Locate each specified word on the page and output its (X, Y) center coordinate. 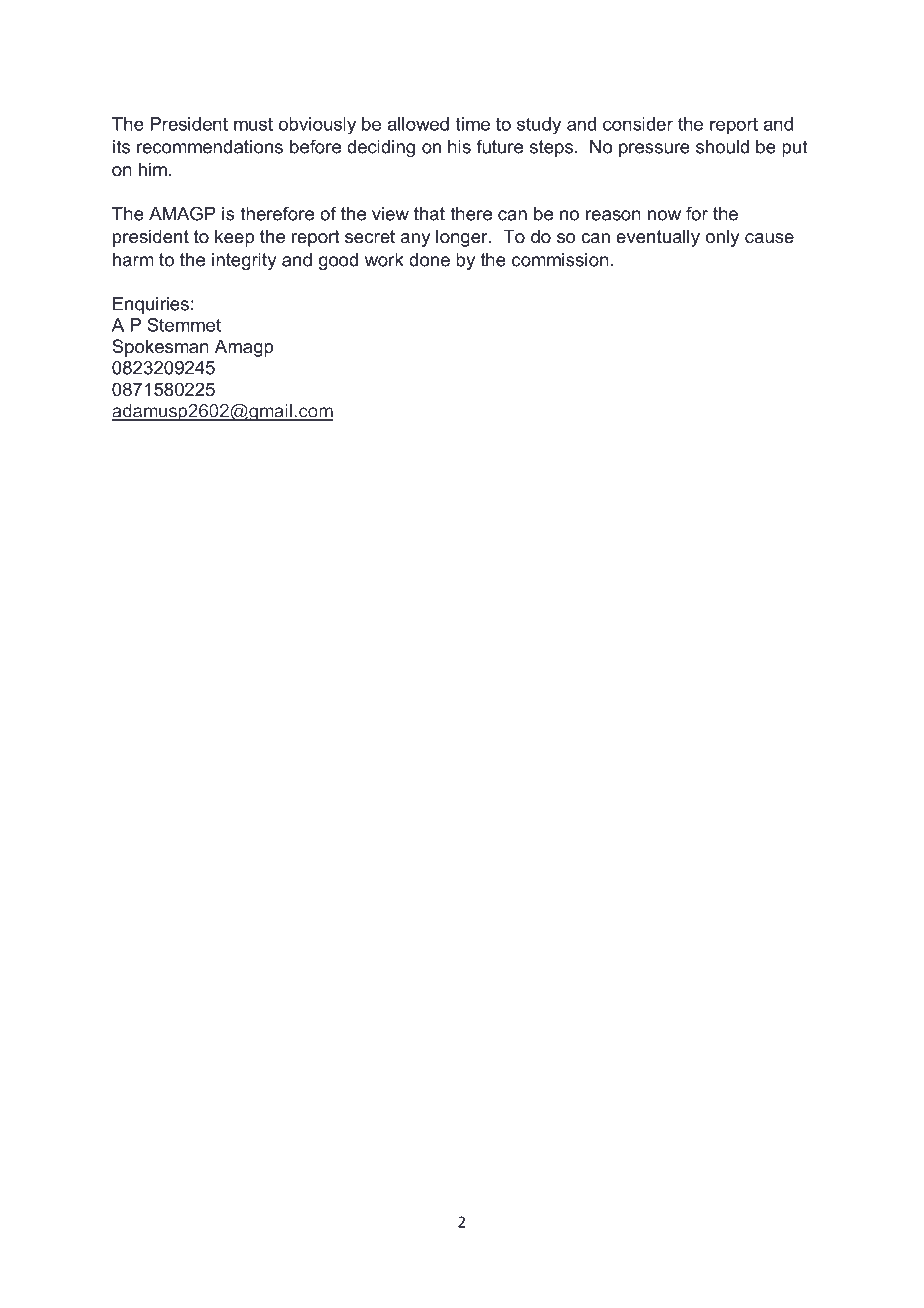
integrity (244, 261)
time (473, 124)
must (253, 124)
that (429, 214)
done (429, 260)
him (153, 169)
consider (638, 124)
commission (560, 260)
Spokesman (160, 348)
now (664, 215)
